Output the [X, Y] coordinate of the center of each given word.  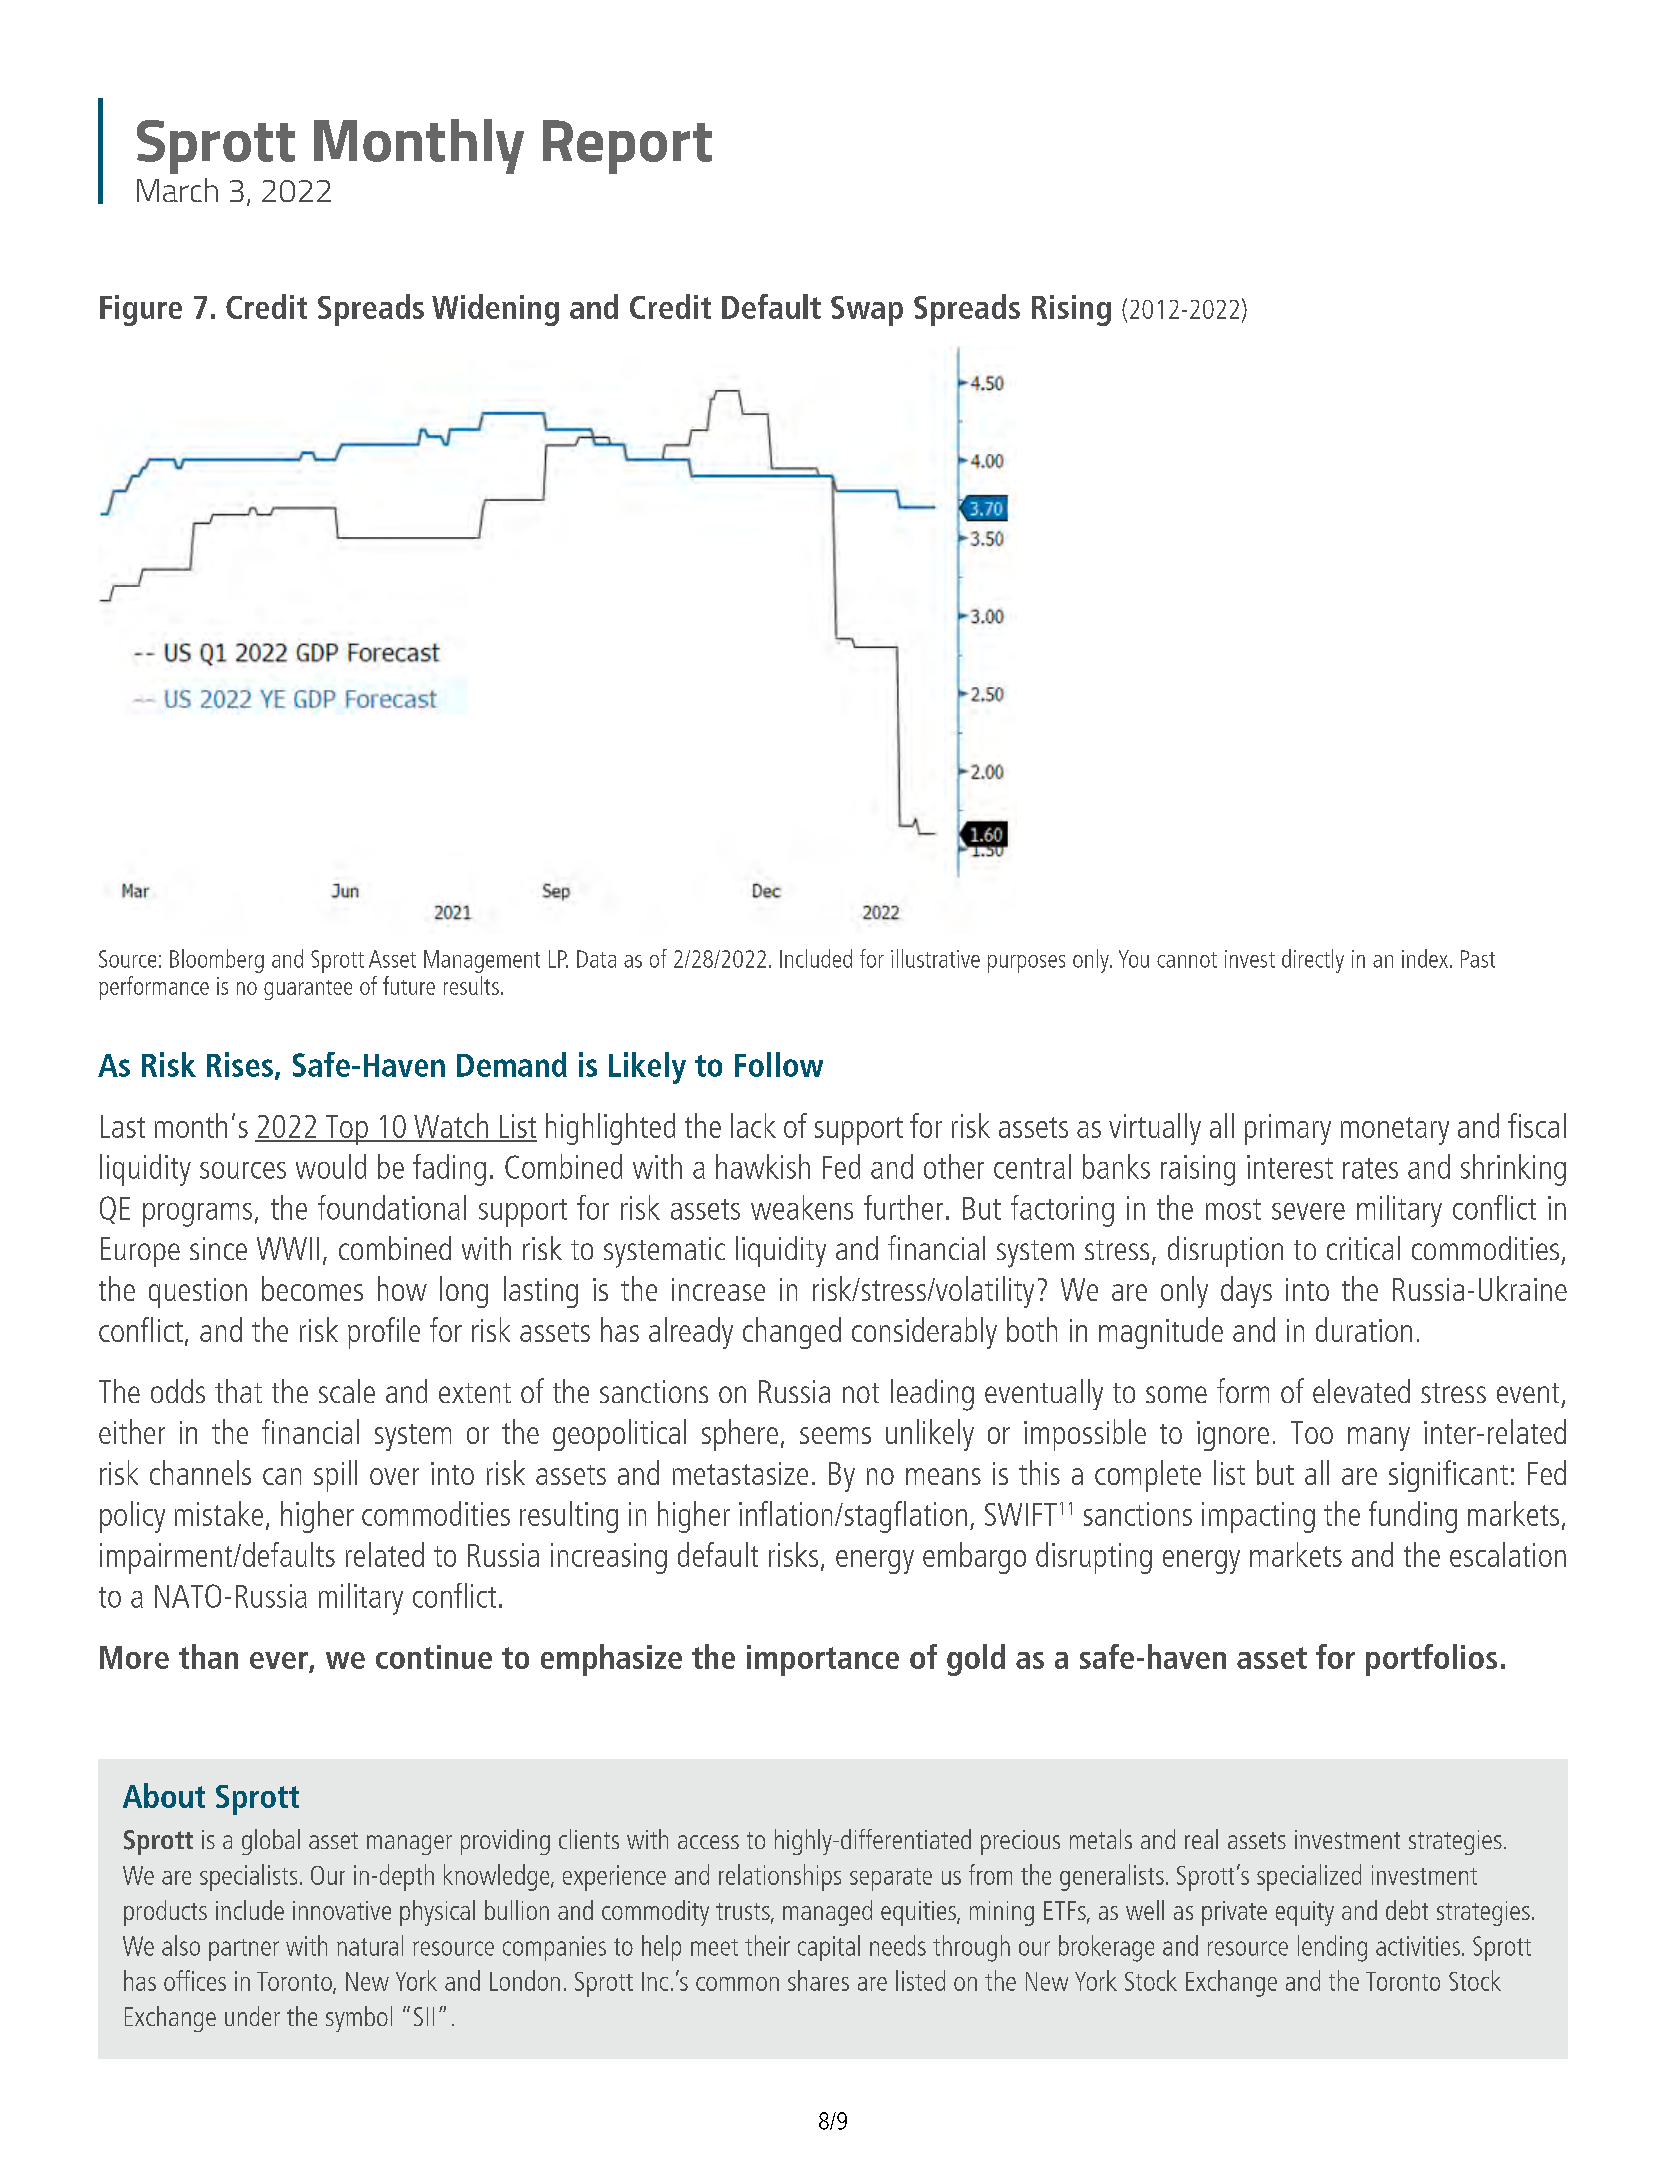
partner [244, 1950]
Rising [1071, 310]
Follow [779, 1064]
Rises [240, 1064]
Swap [867, 311]
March [177, 190]
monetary [1395, 1131]
